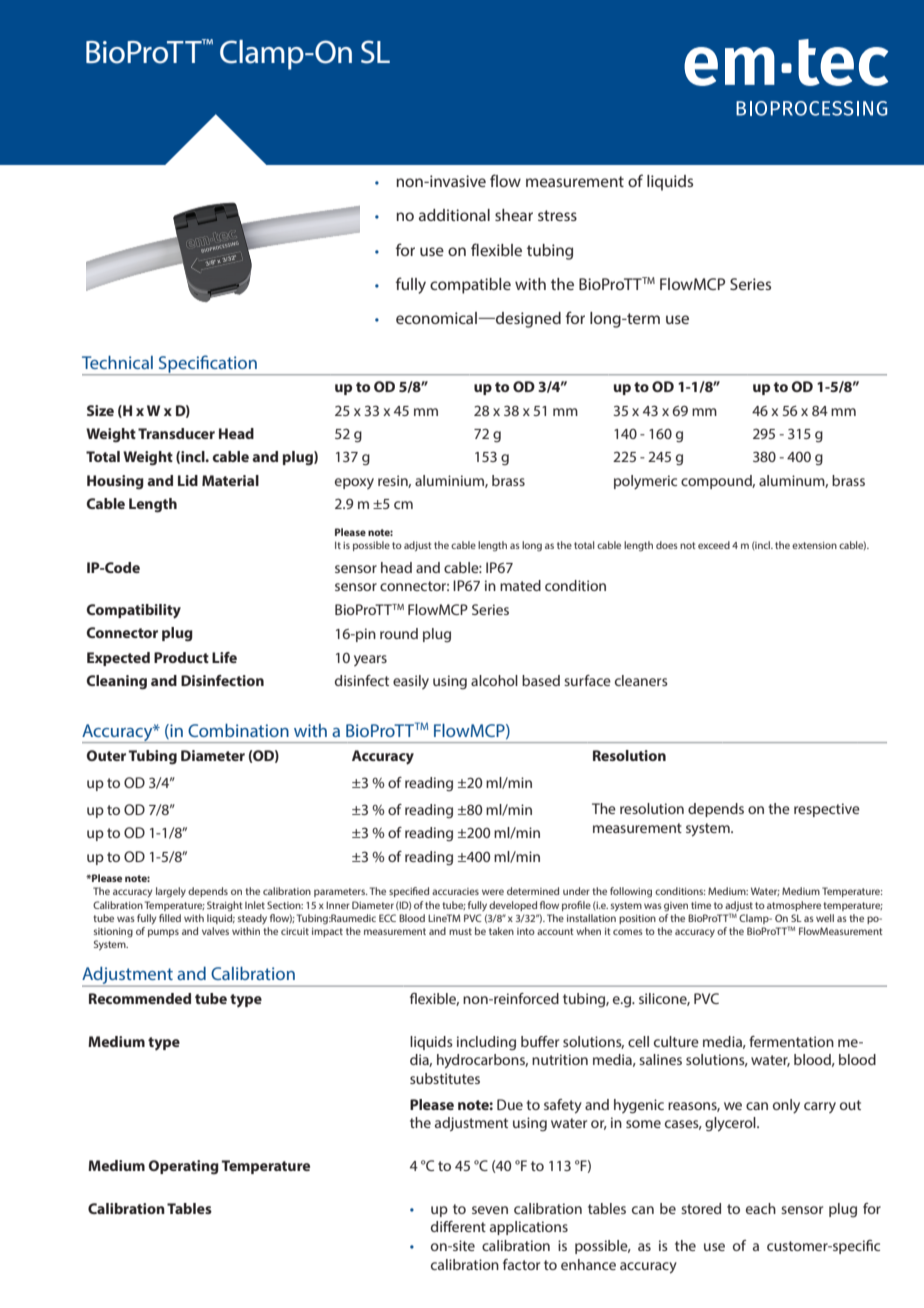  I want to click on Operating, so click(184, 1167).
